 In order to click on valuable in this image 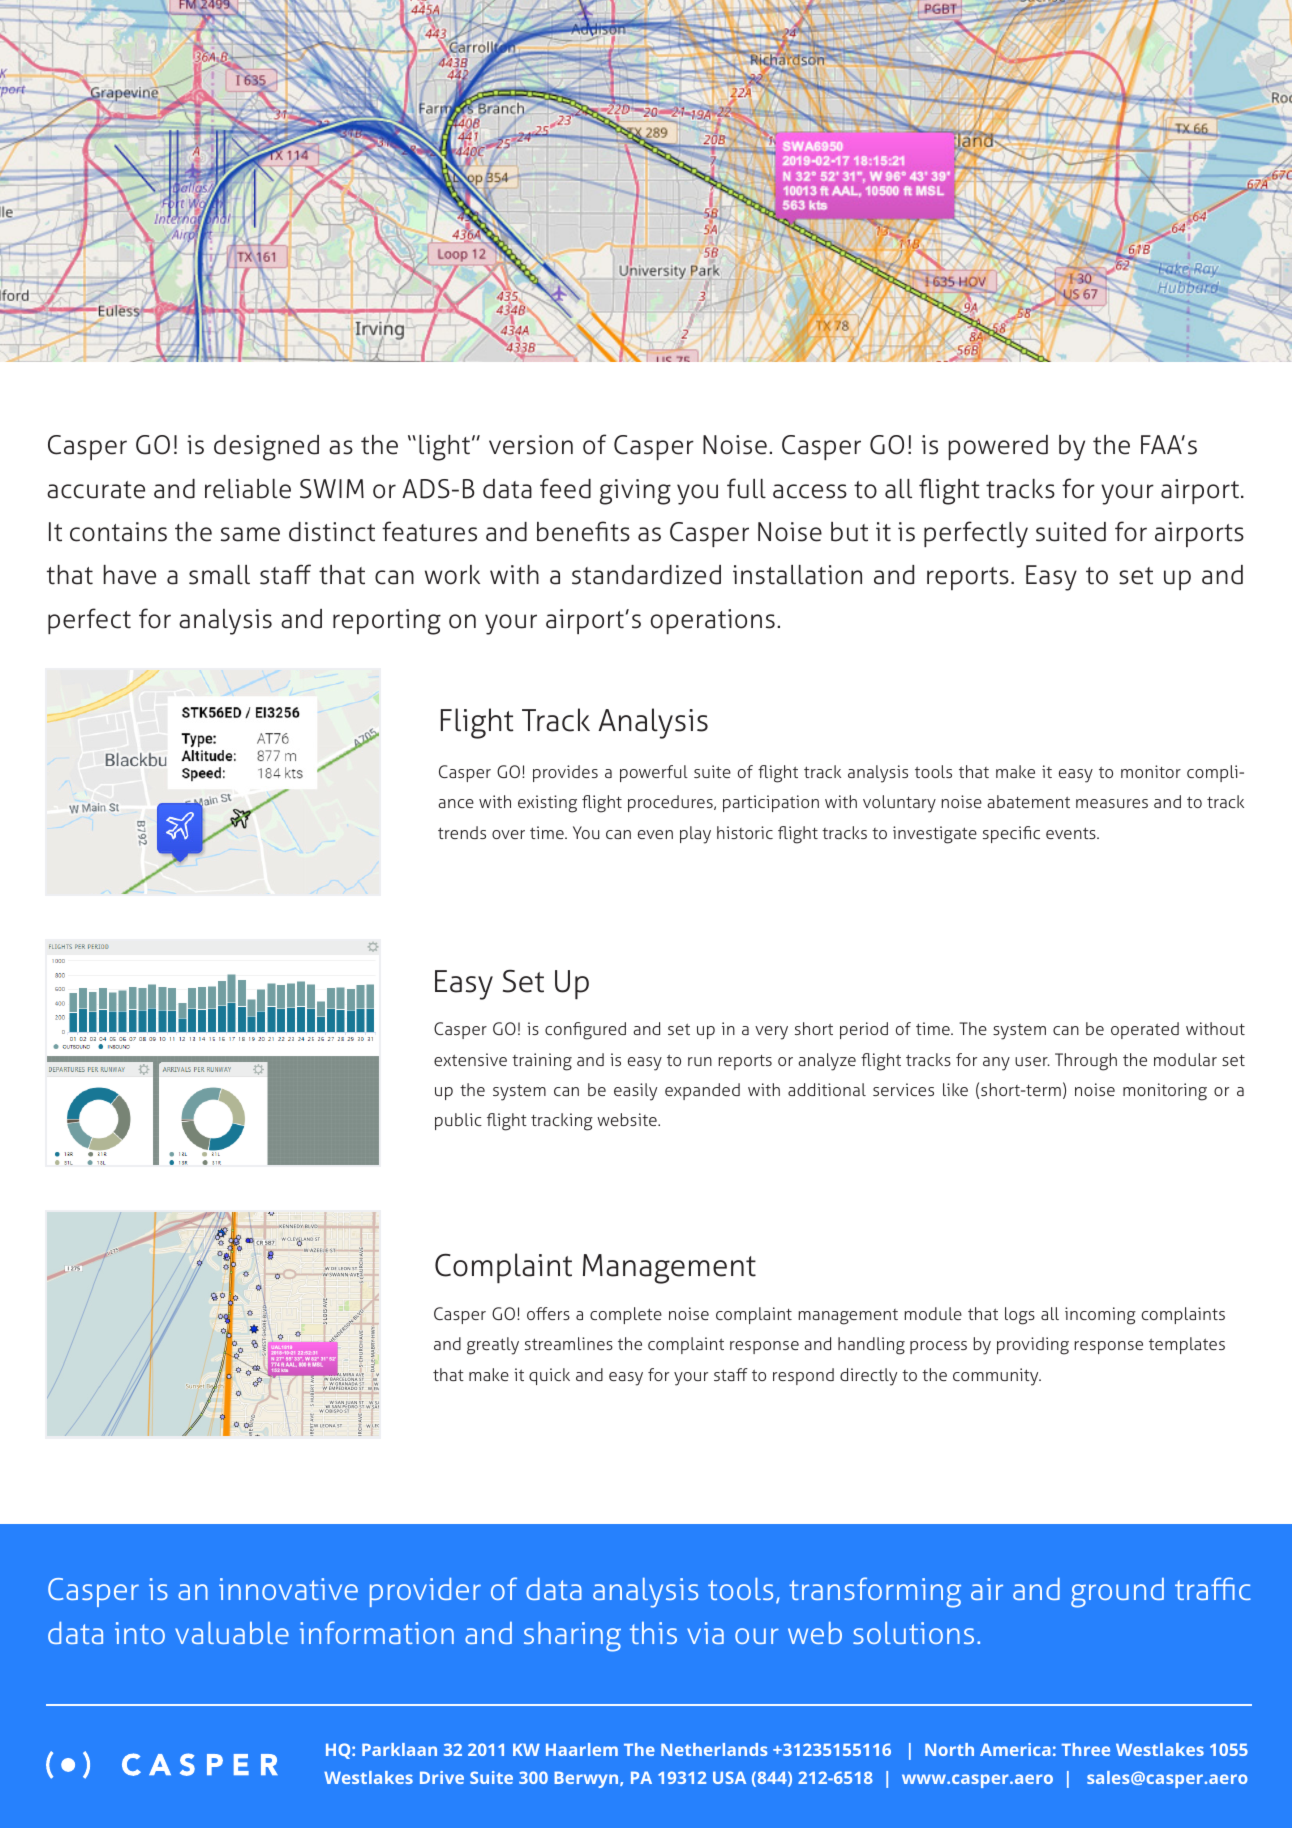, I will do `click(232, 1633)`.
